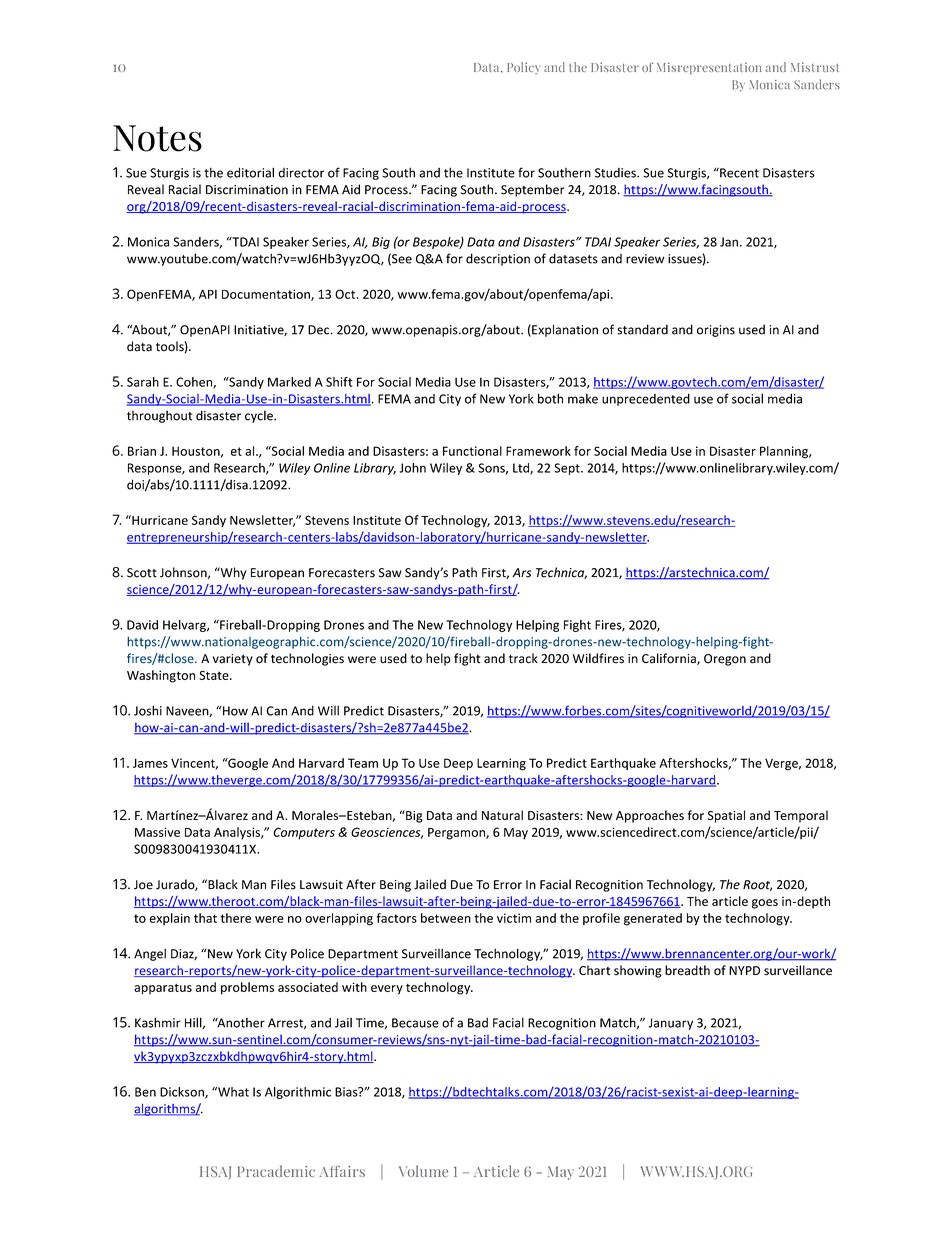 Image resolution: width=952 pixels, height=1233 pixels. I want to click on Notes, so click(157, 138).
